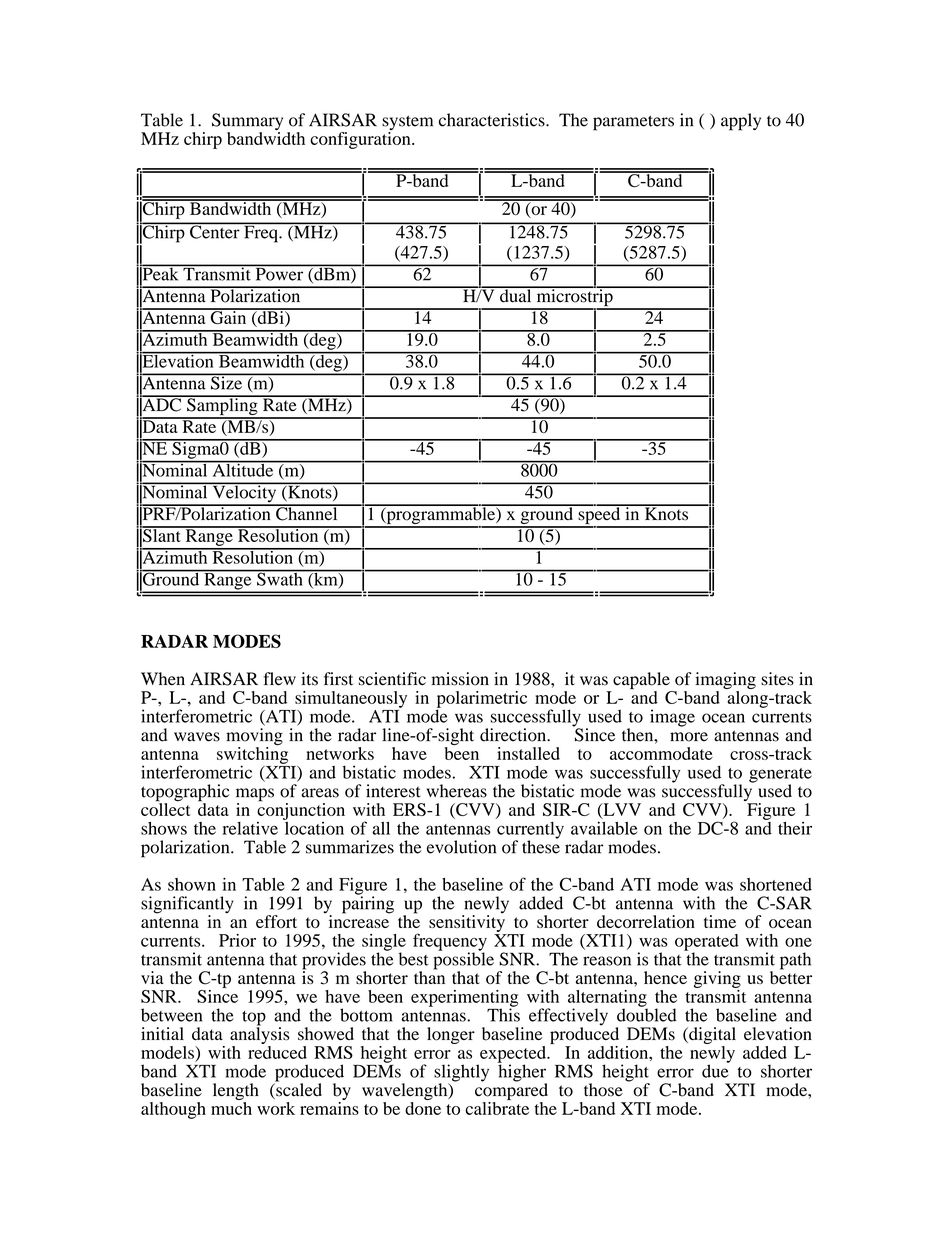  I want to click on characteristics, so click(493, 120).
